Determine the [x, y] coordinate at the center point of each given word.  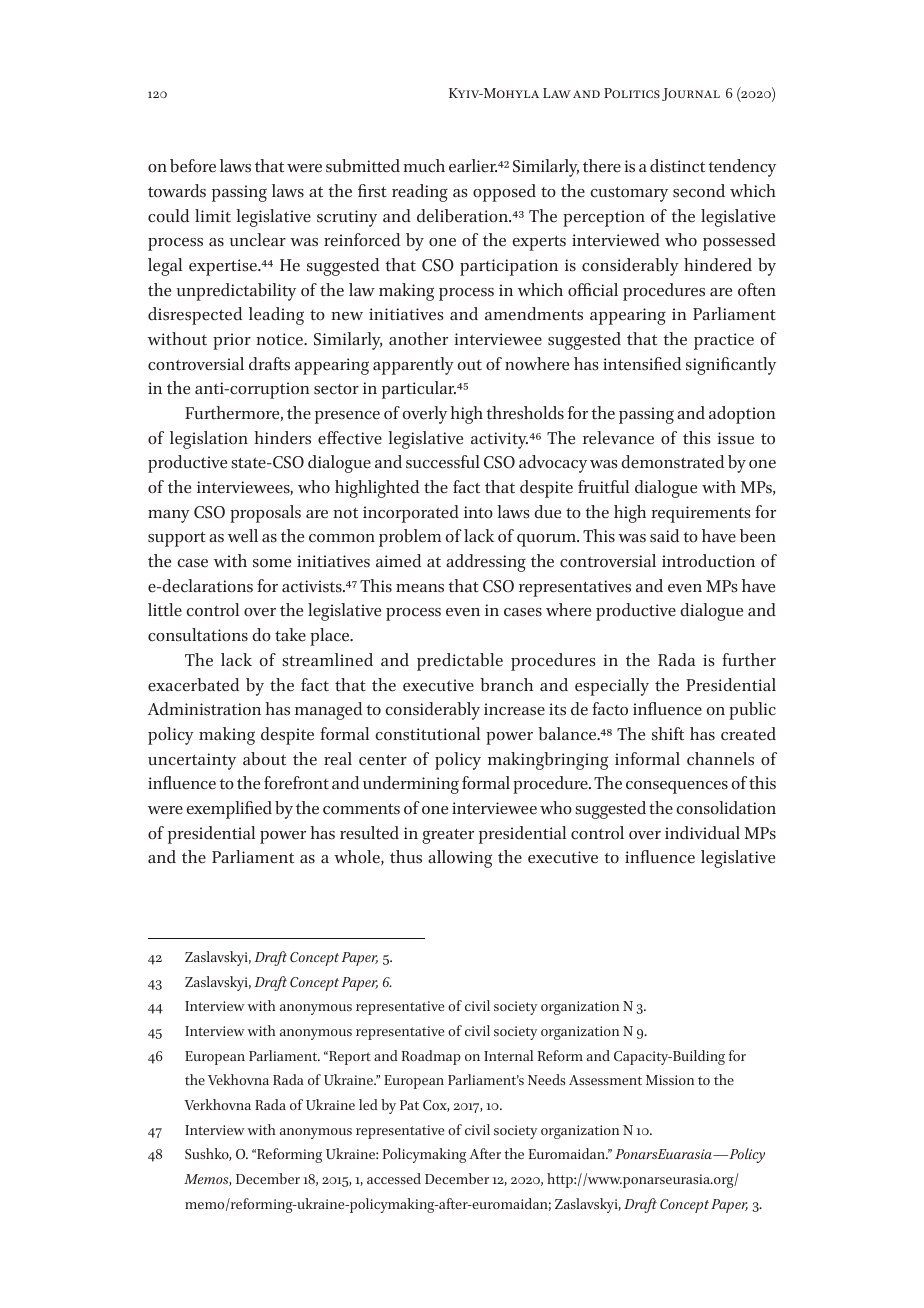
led [368, 1104]
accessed [394, 1178]
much [424, 166]
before [193, 166]
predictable [460, 662]
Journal [691, 94]
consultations [198, 635]
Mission [670, 1080]
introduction [708, 561]
